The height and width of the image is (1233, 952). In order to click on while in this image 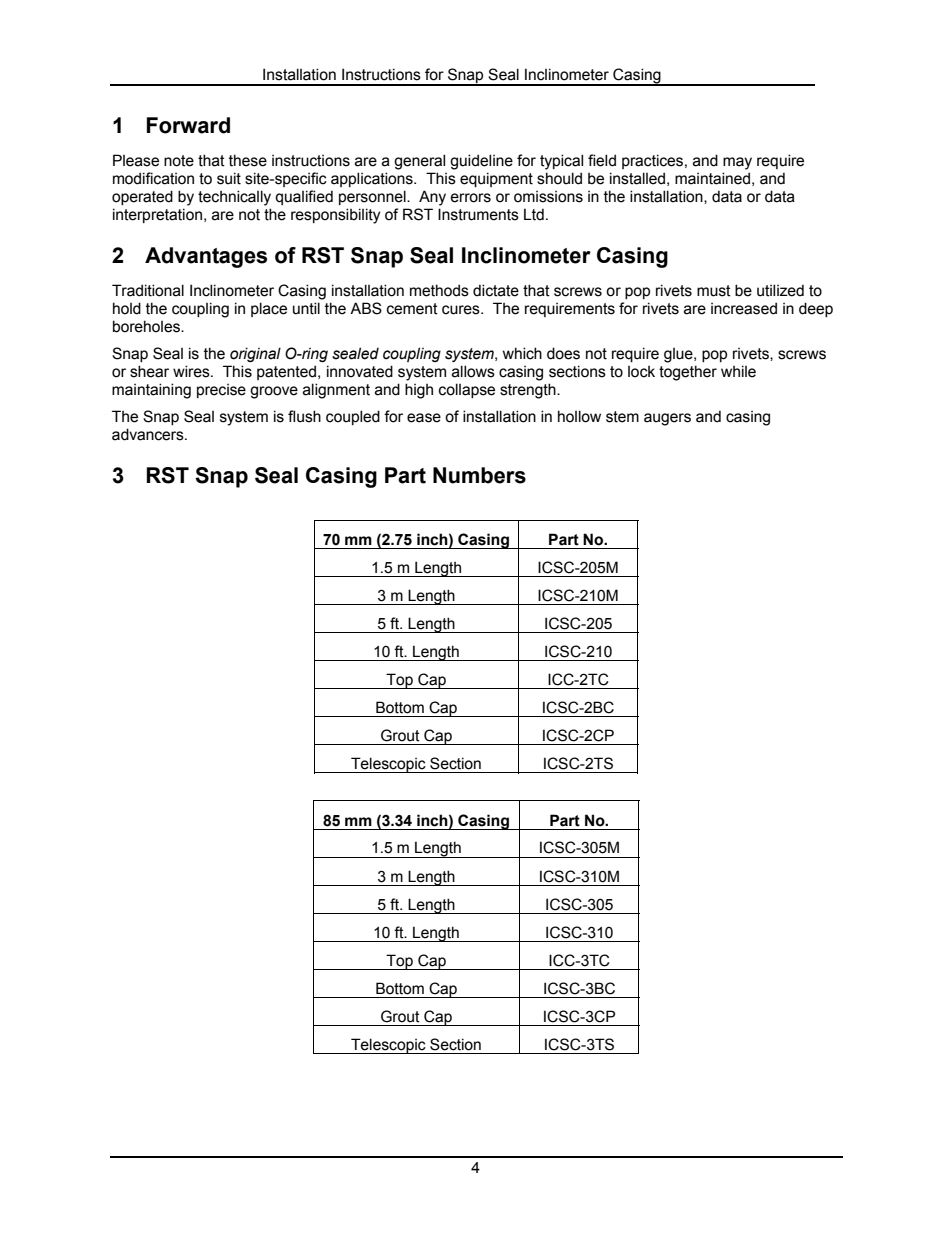, I will do `click(738, 371)`.
